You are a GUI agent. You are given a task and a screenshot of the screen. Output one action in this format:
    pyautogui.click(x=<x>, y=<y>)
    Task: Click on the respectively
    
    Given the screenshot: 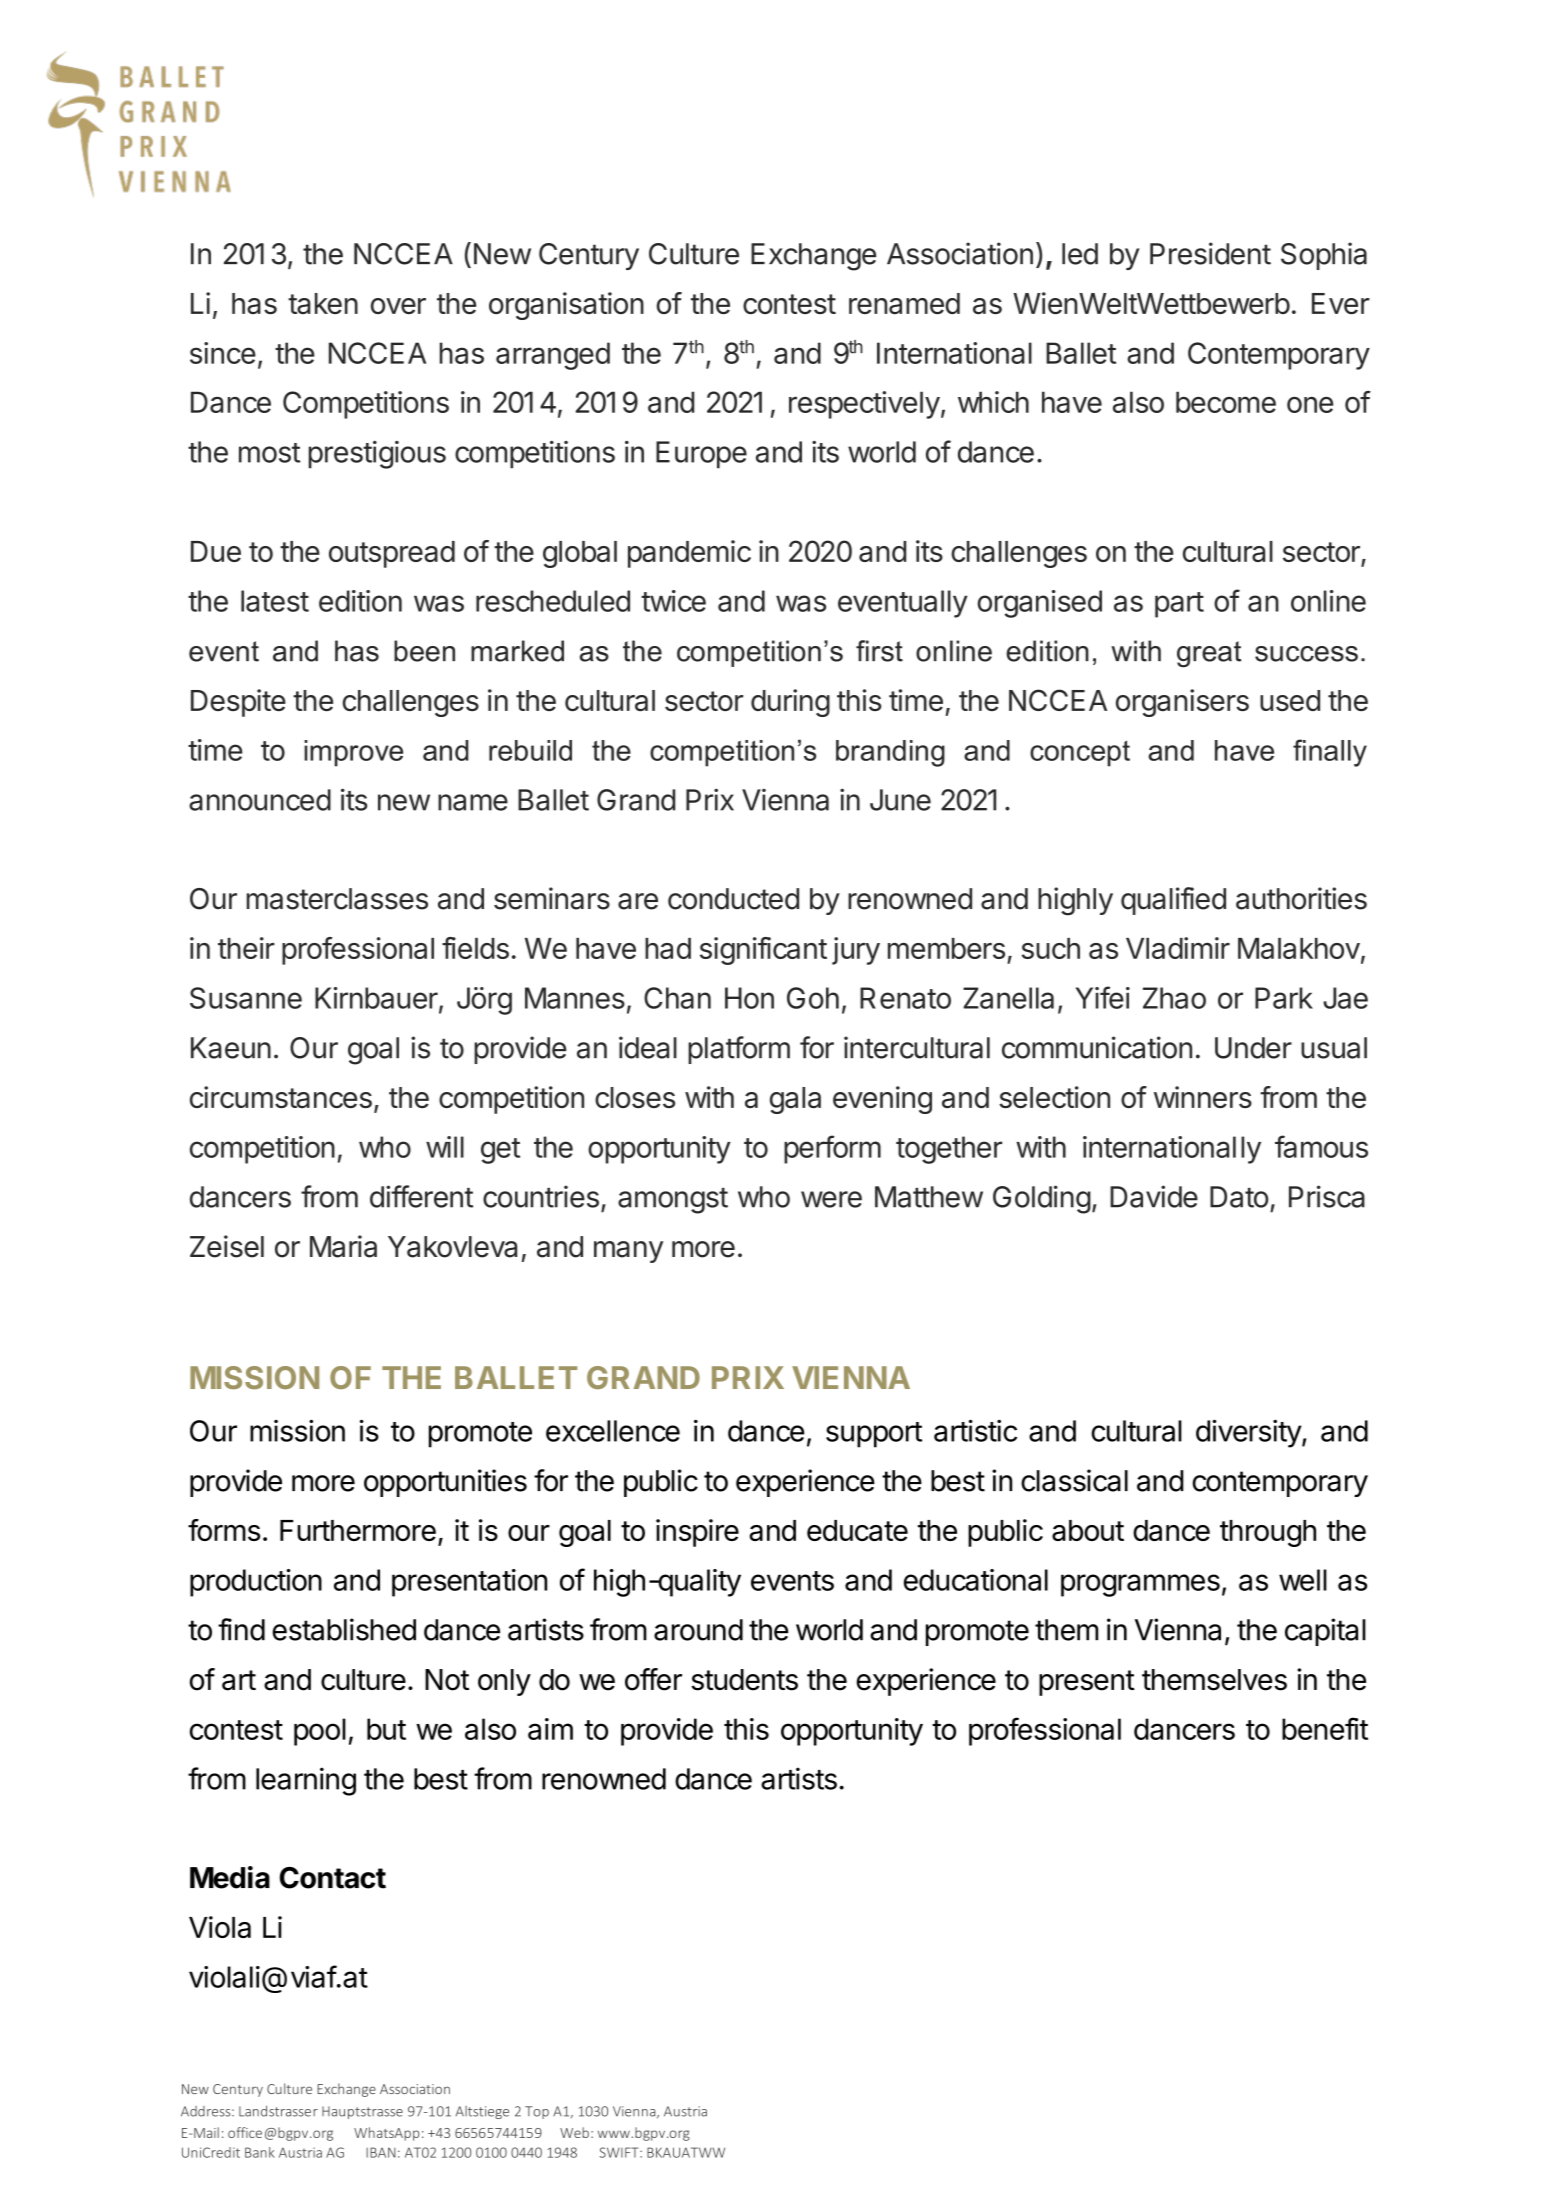 What is the action you would take?
    pyautogui.click(x=864, y=405)
